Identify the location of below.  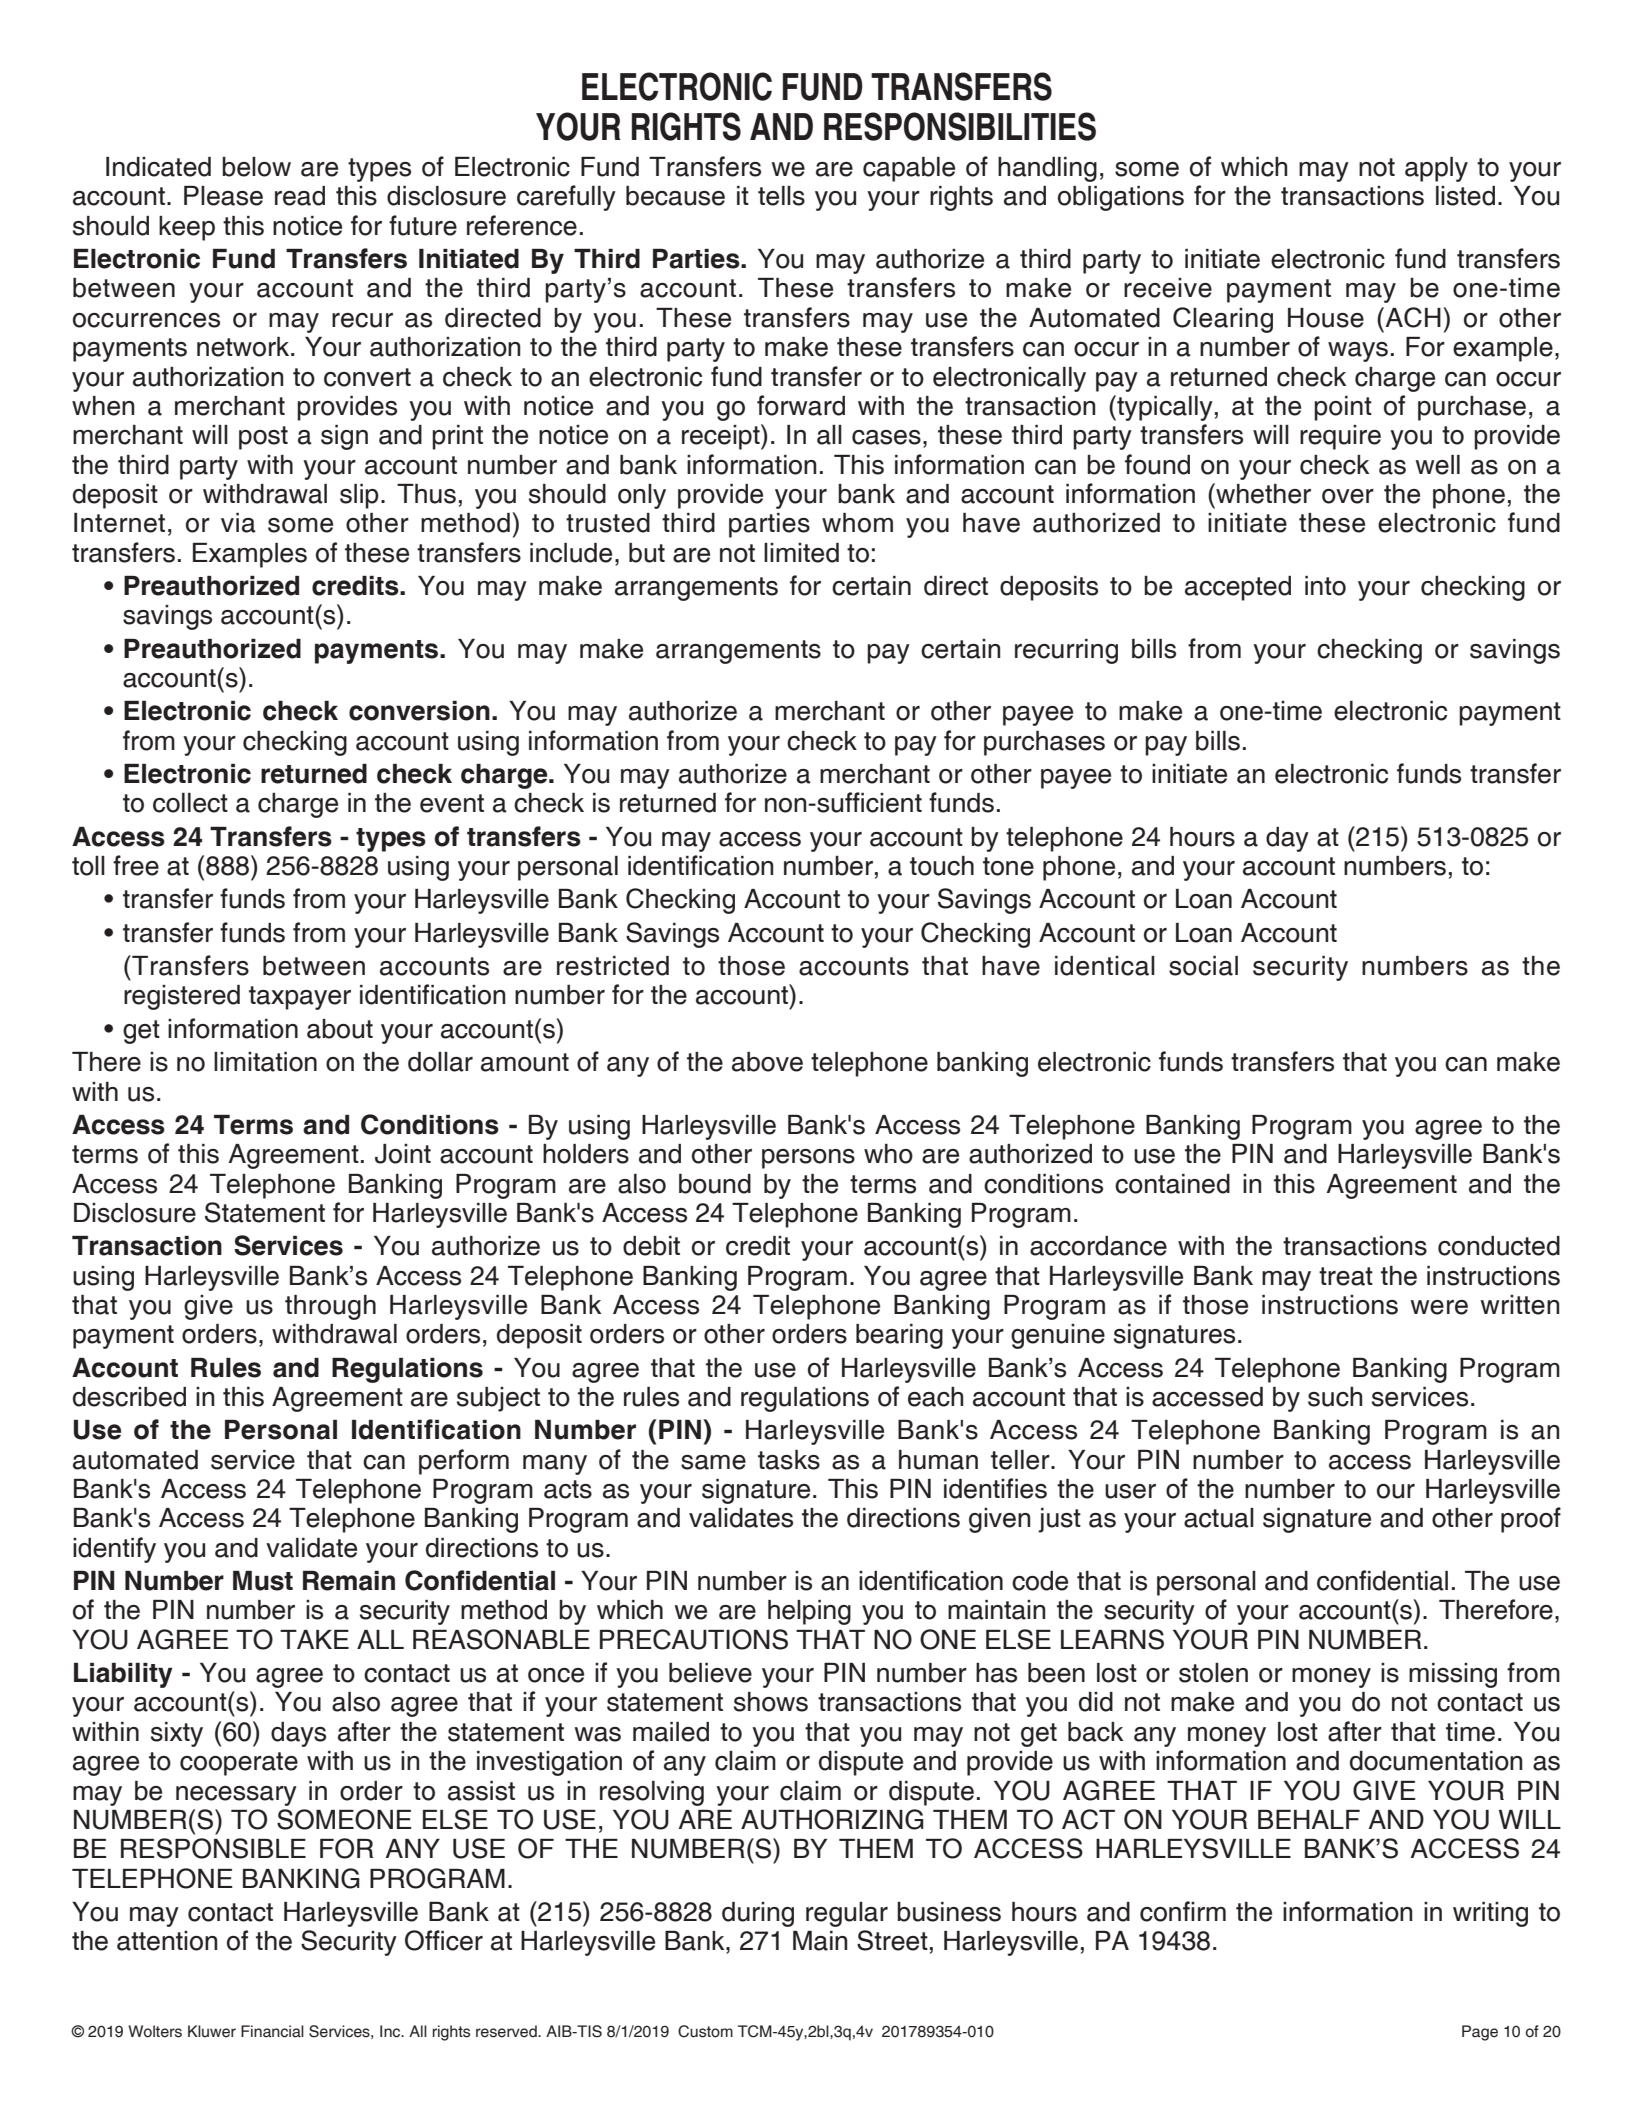
(256, 167).
